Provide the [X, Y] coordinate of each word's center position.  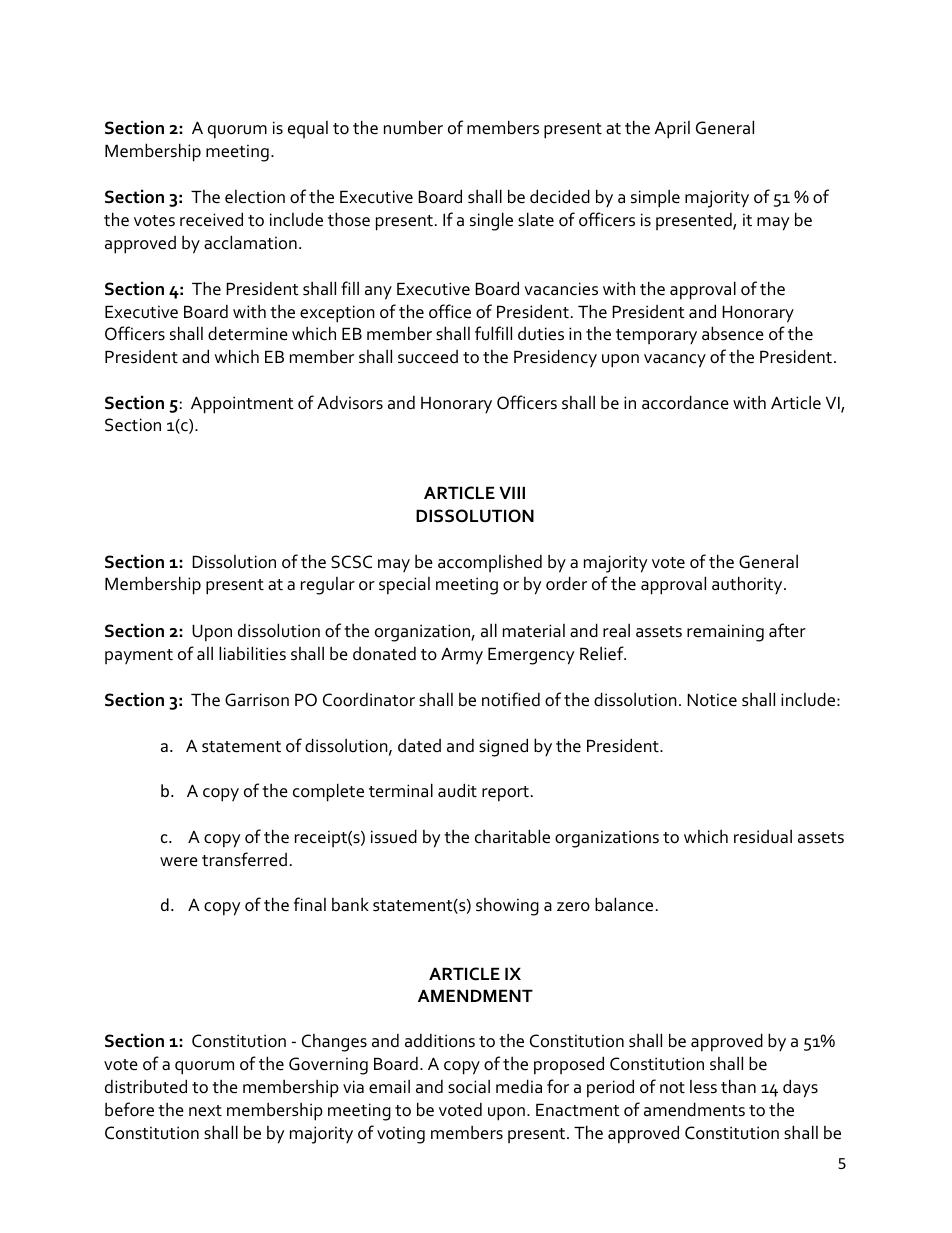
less [703, 1087]
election [255, 197]
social [469, 1086]
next [205, 1111]
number [413, 127]
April [672, 130]
